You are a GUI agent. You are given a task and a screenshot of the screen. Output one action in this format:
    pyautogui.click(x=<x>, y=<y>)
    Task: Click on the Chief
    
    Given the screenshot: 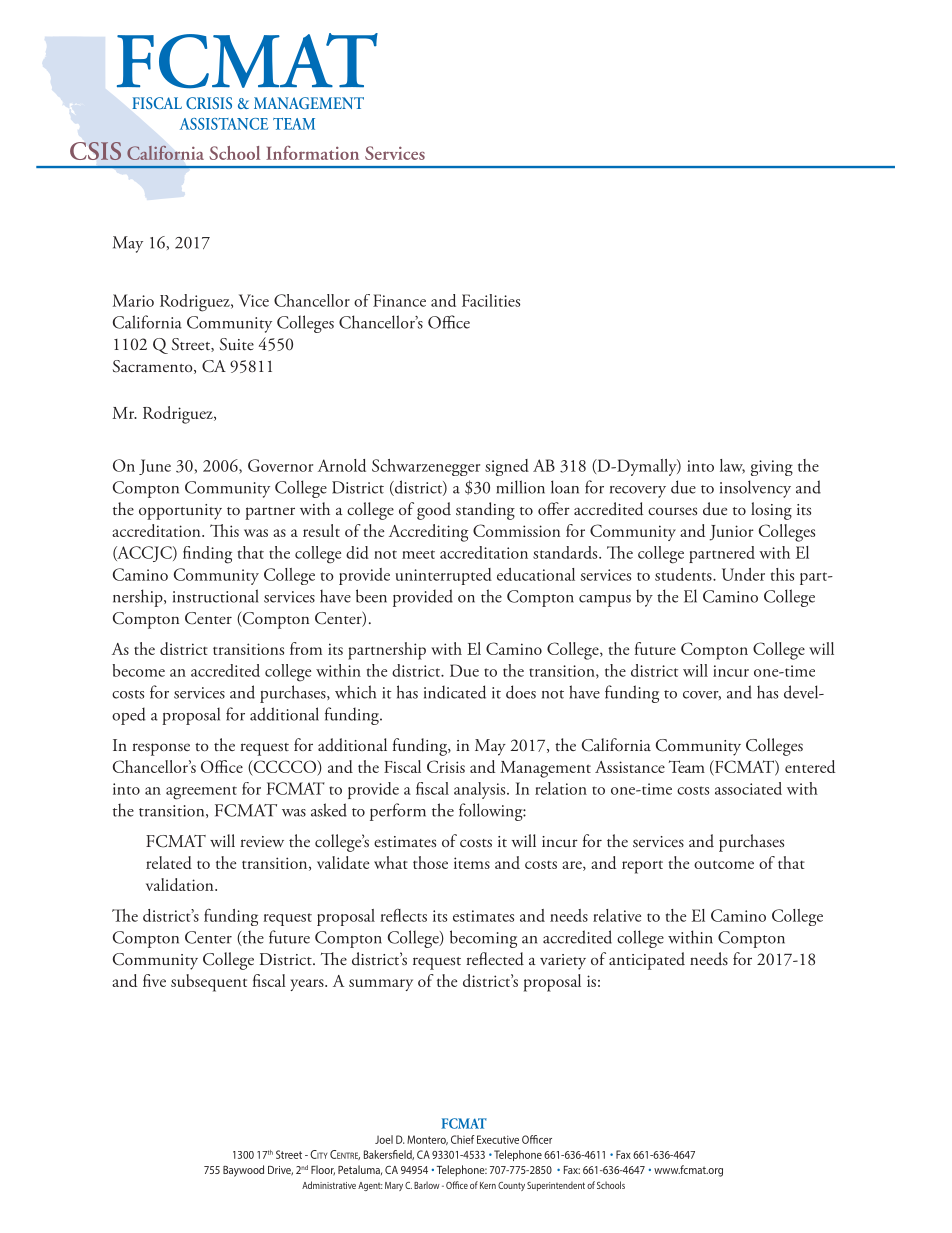 What is the action you would take?
    pyautogui.click(x=463, y=1139)
